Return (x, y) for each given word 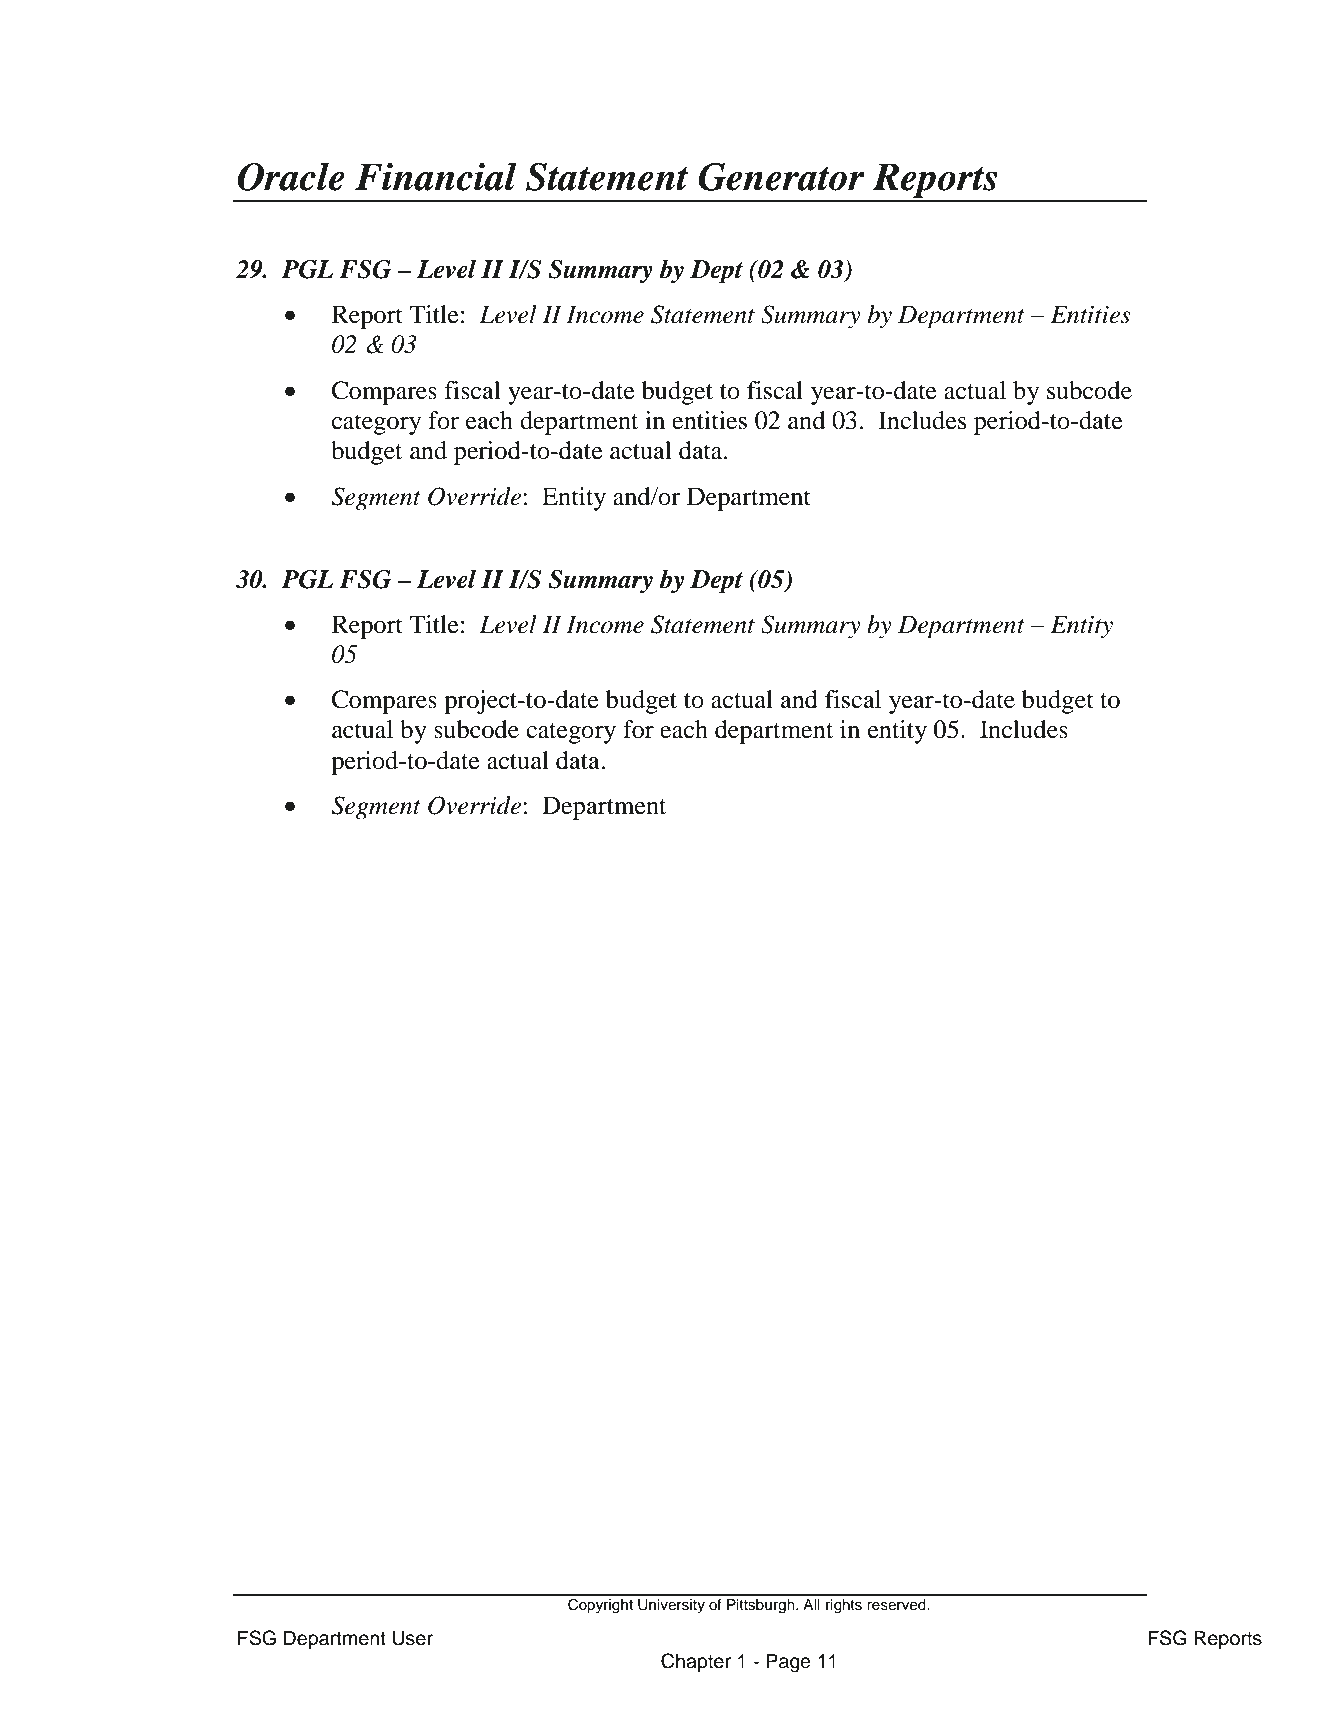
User (412, 1638)
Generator (781, 177)
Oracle (291, 176)
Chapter (696, 1662)
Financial (436, 176)
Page (788, 1663)
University (671, 1606)
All (811, 1604)
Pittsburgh (762, 1606)
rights (844, 1606)
